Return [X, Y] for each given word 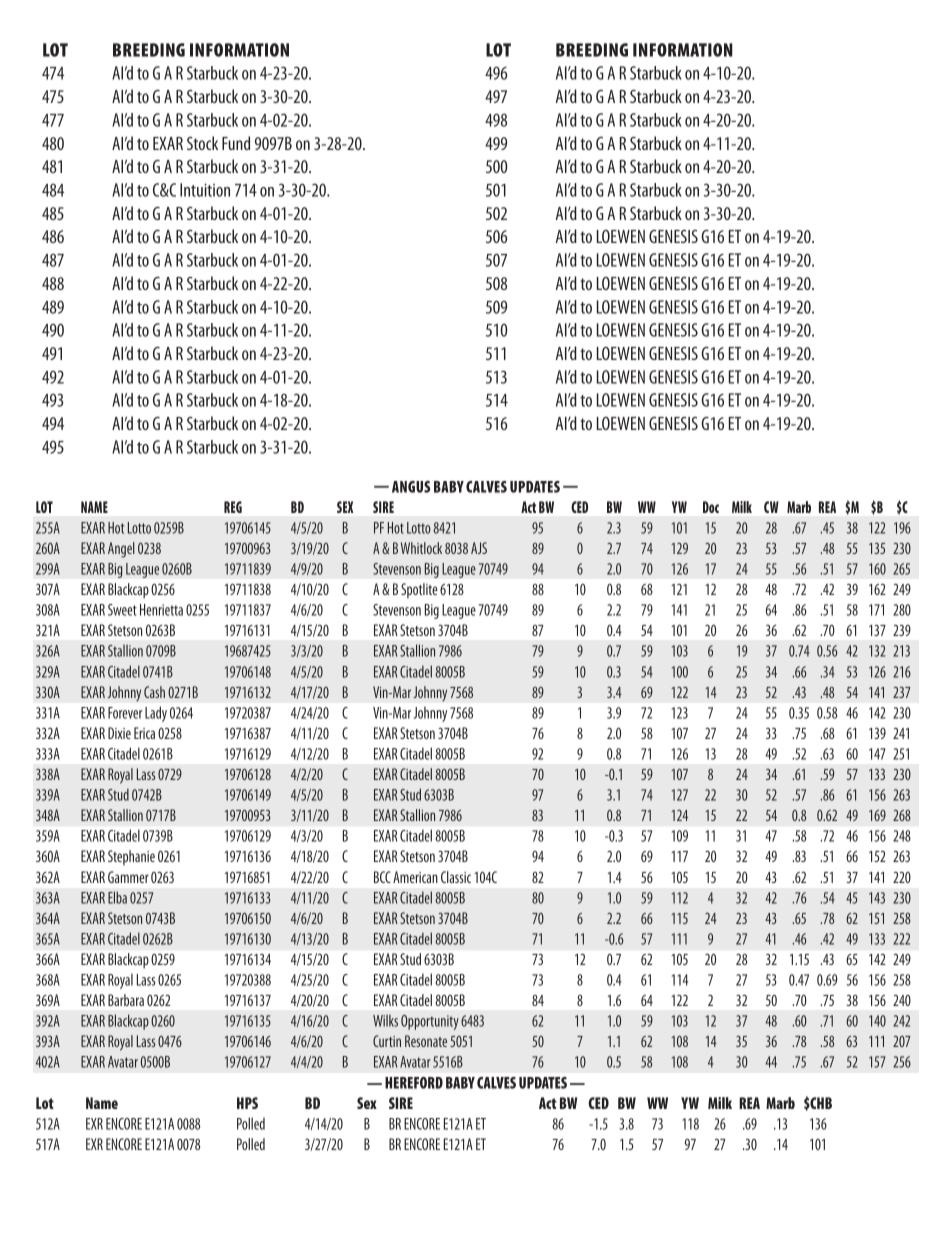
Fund [236, 143]
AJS [479, 548]
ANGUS [411, 487]
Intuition [205, 190]
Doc [711, 507]
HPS [247, 1103]
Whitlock [421, 548]
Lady [156, 714]
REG [233, 507]
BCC [382, 877]
